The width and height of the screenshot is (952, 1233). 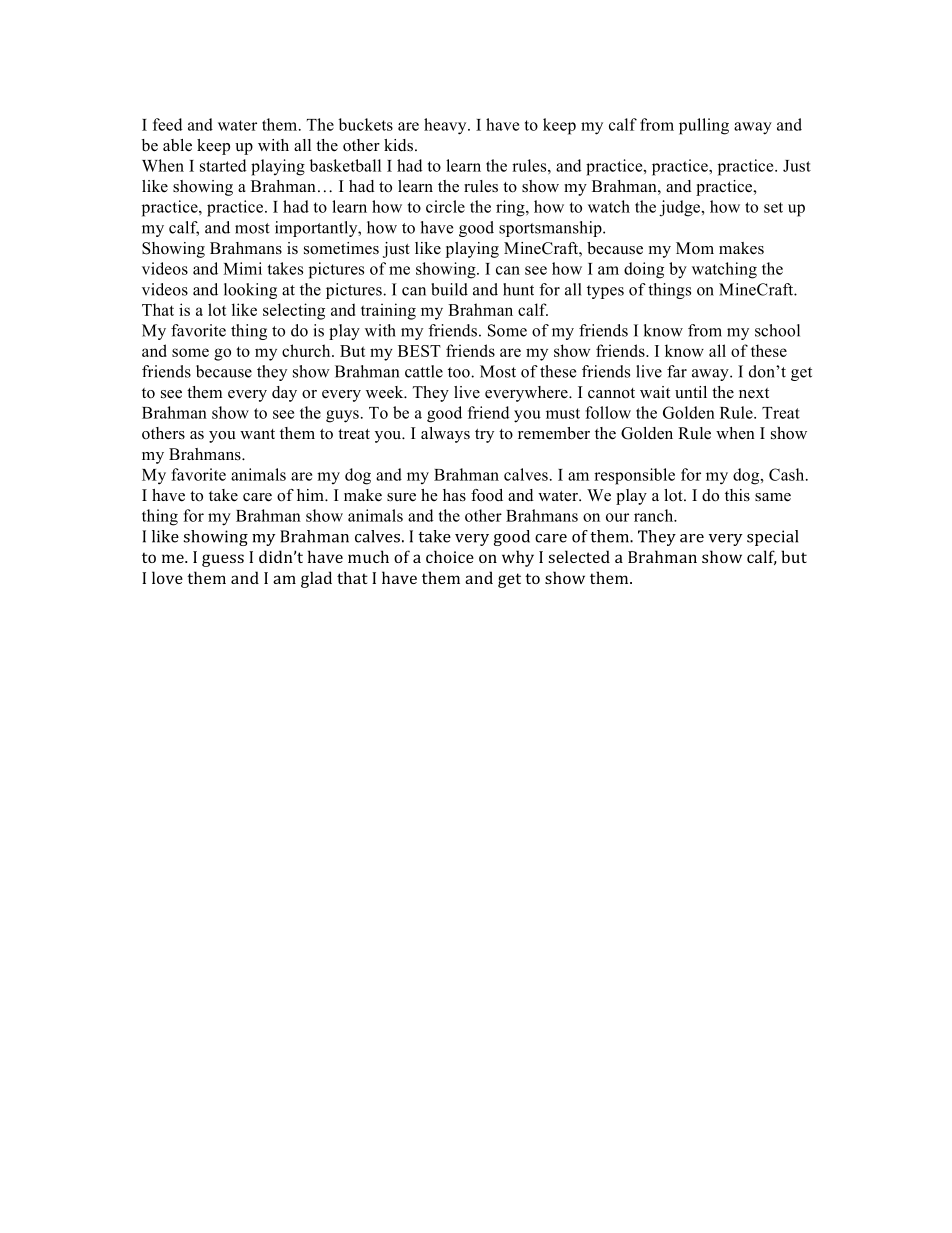 What do you see at coordinates (284, 394) in the screenshot?
I see `day` at bounding box center [284, 394].
